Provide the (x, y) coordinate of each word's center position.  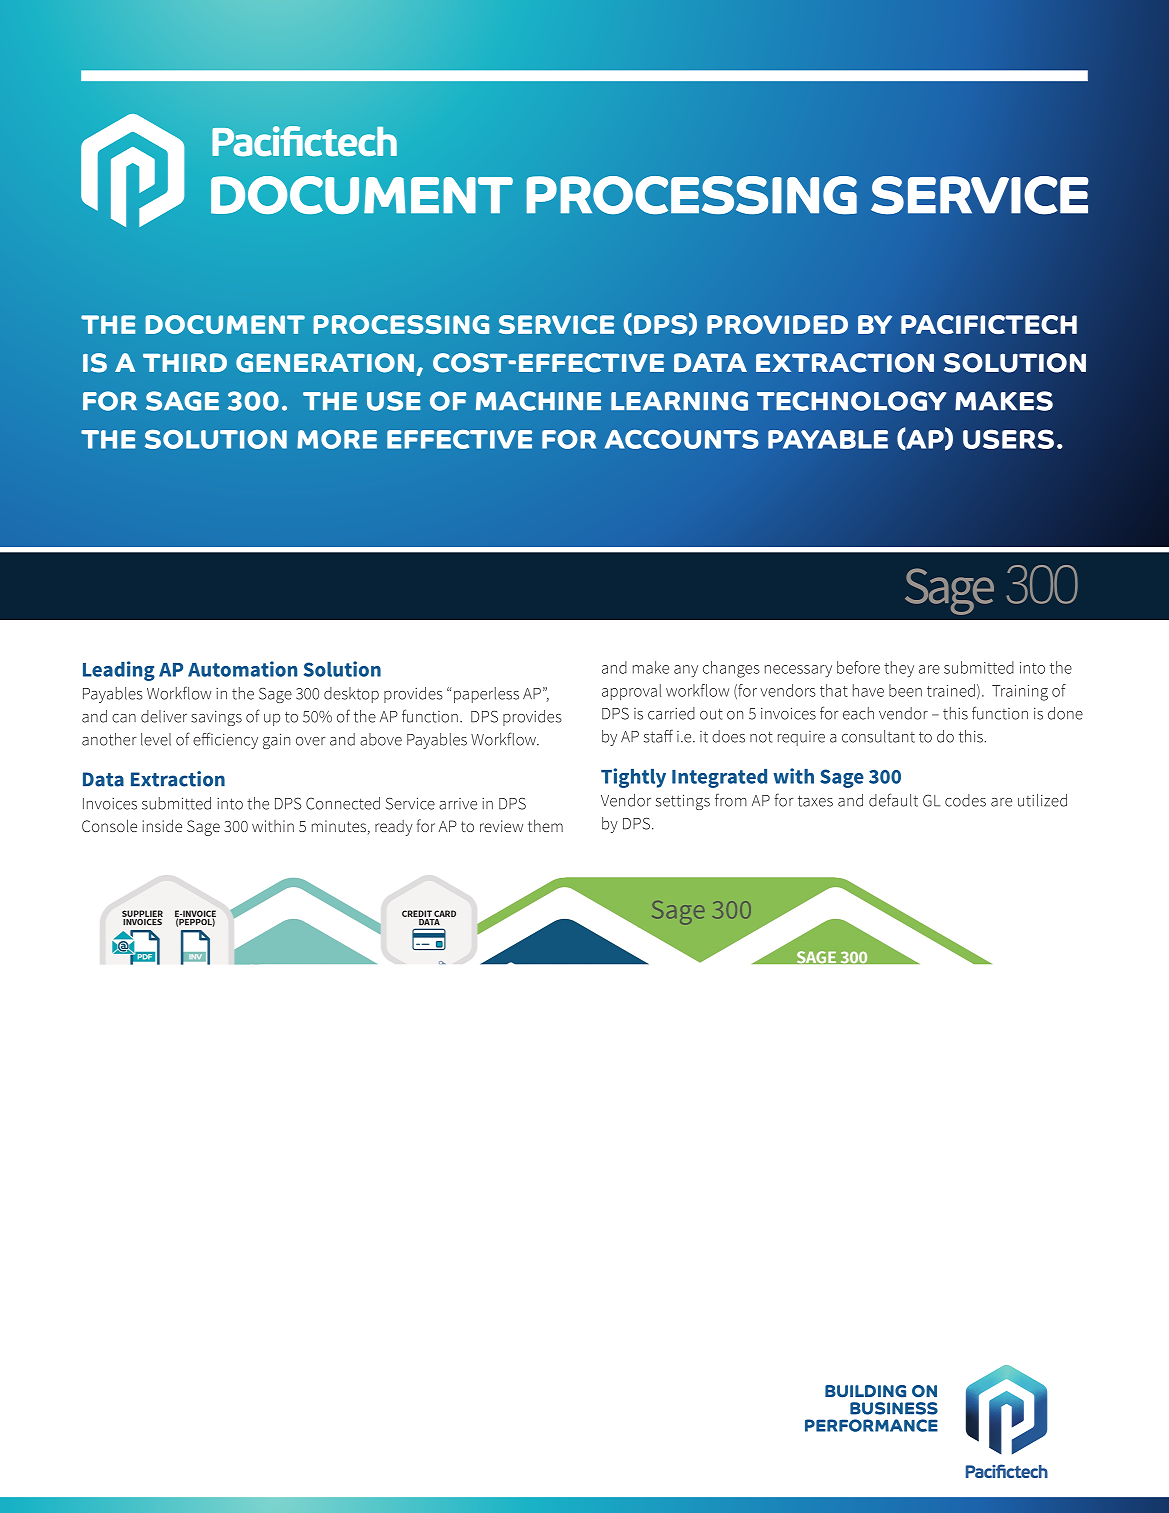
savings (216, 718)
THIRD (185, 362)
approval (631, 692)
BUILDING (865, 1391)
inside (162, 825)
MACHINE (538, 401)
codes (965, 800)
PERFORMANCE (871, 1425)
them (545, 825)
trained (951, 690)
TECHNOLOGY (851, 401)
